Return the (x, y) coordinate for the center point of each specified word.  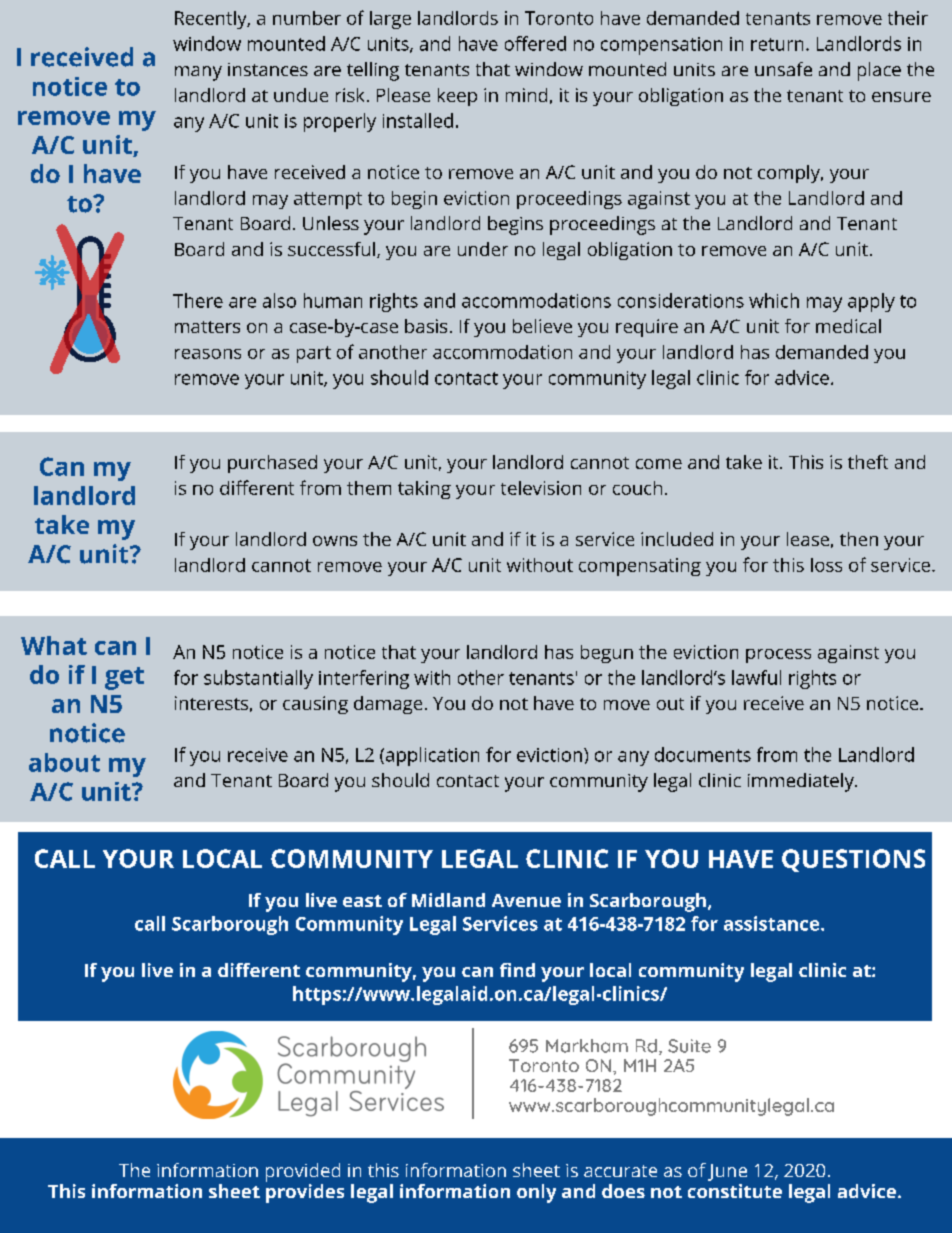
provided (303, 1172)
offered (535, 43)
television (541, 488)
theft (868, 462)
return (777, 44)
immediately (802, 782)
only (536, 1193)
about (64, 762)
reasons (208, 354)
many (198, 73)
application (431, 756)
